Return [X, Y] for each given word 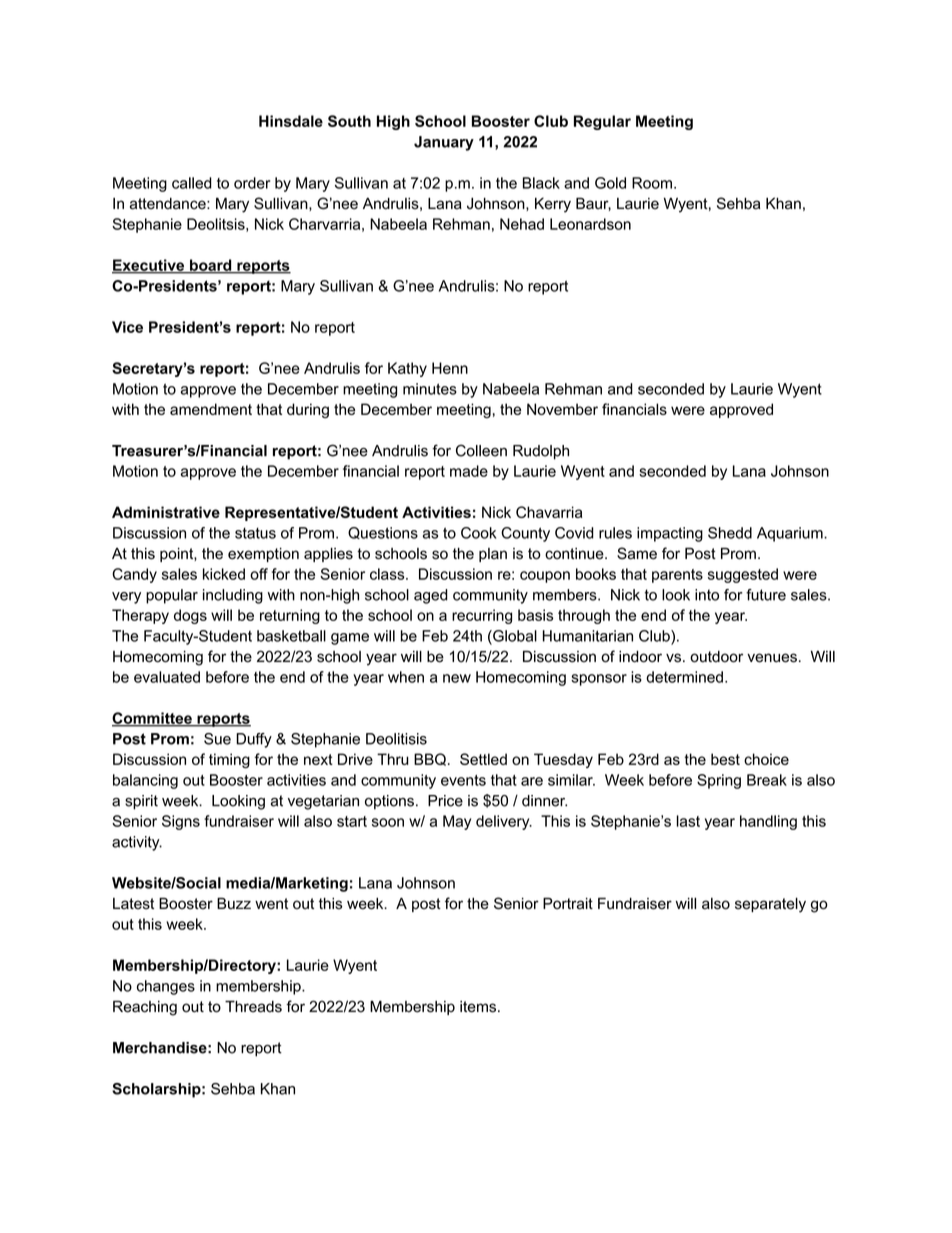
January [444, 143]
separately [770, 905]
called [192, 183]
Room [652, 183]
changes [166, 987]
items [479, 1007]
